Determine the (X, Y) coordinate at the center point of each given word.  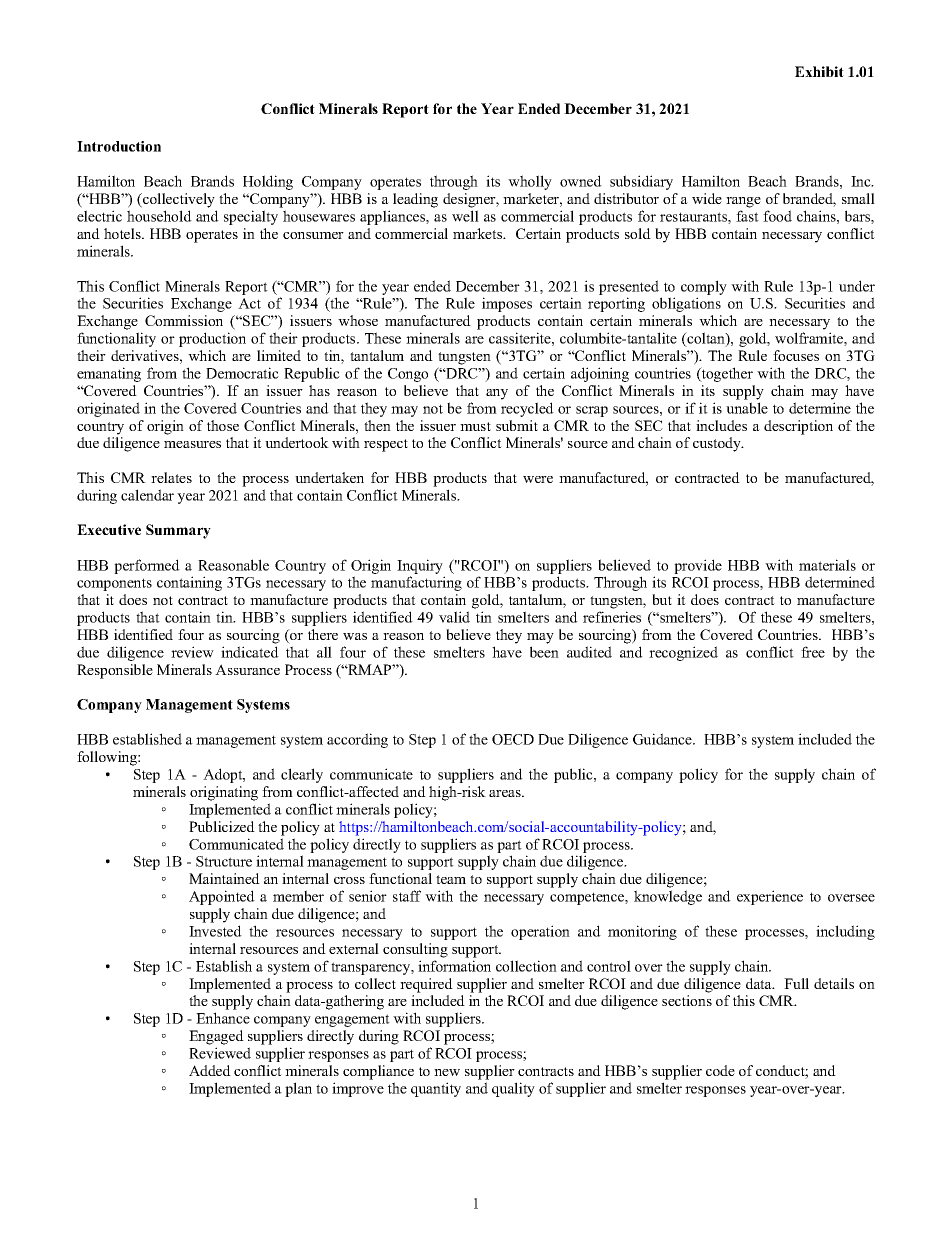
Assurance (247, 669)
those (223, 425)
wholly (530, 182)
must (475, 426)
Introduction (119, 146)
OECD (513, 739)
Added (210, 1070)
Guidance (663, 739)
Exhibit (819, 71)
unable (747, 408)
